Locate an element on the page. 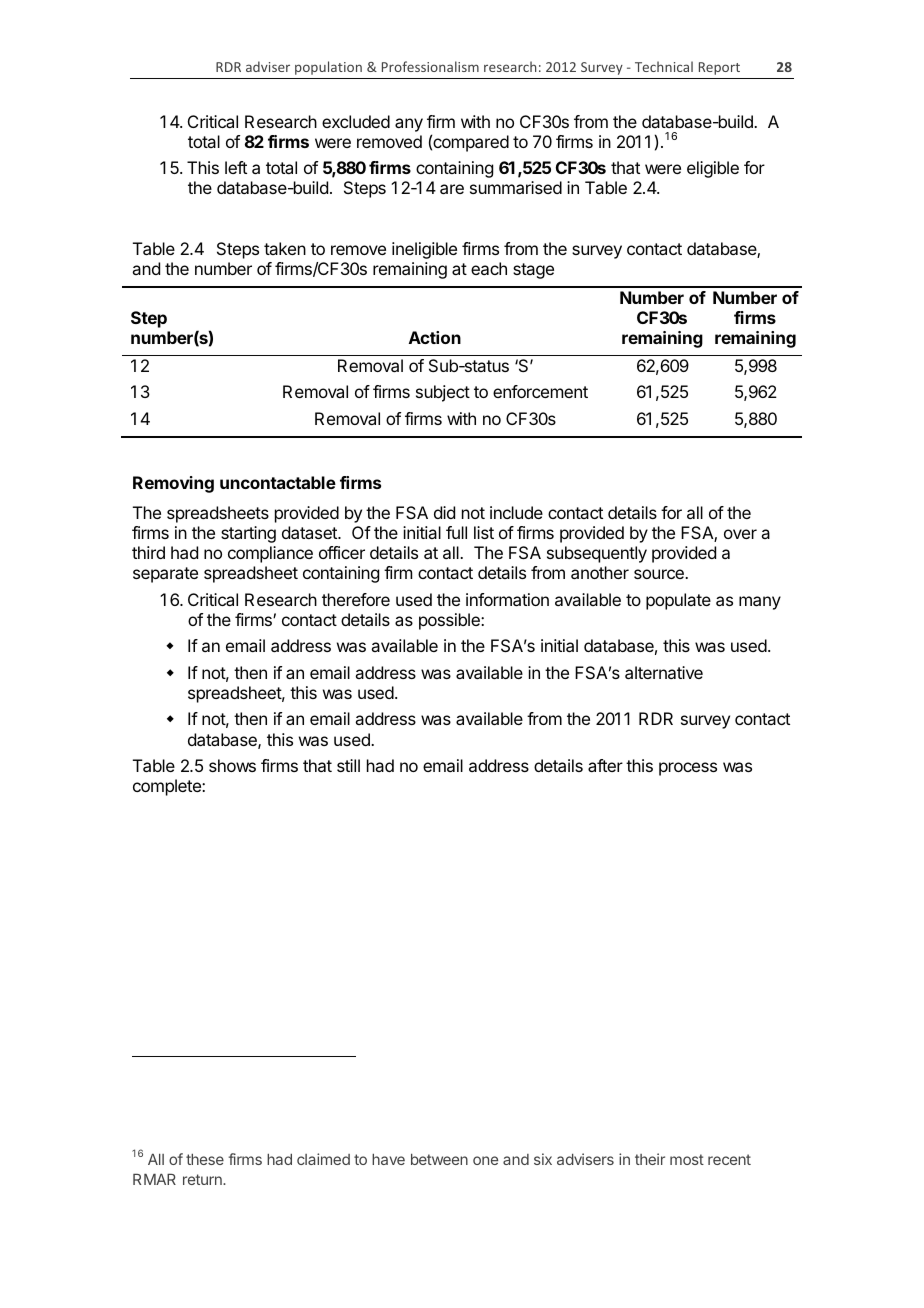  possible is located at coordinates (450, 621).
